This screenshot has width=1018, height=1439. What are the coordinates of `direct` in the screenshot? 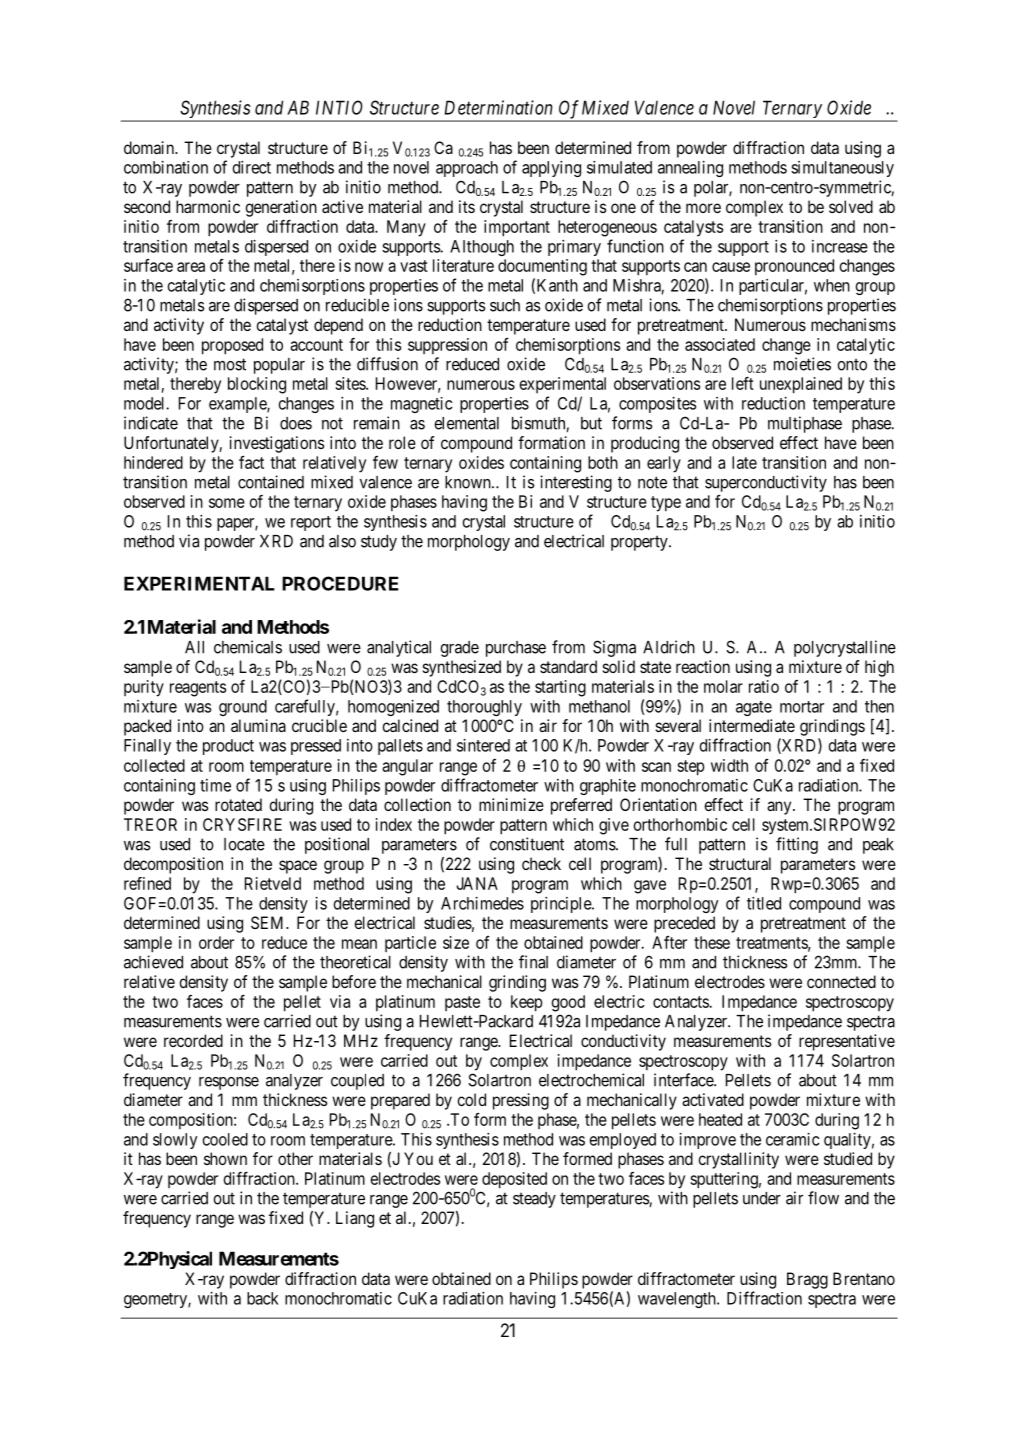 It's located at (252, 167).
